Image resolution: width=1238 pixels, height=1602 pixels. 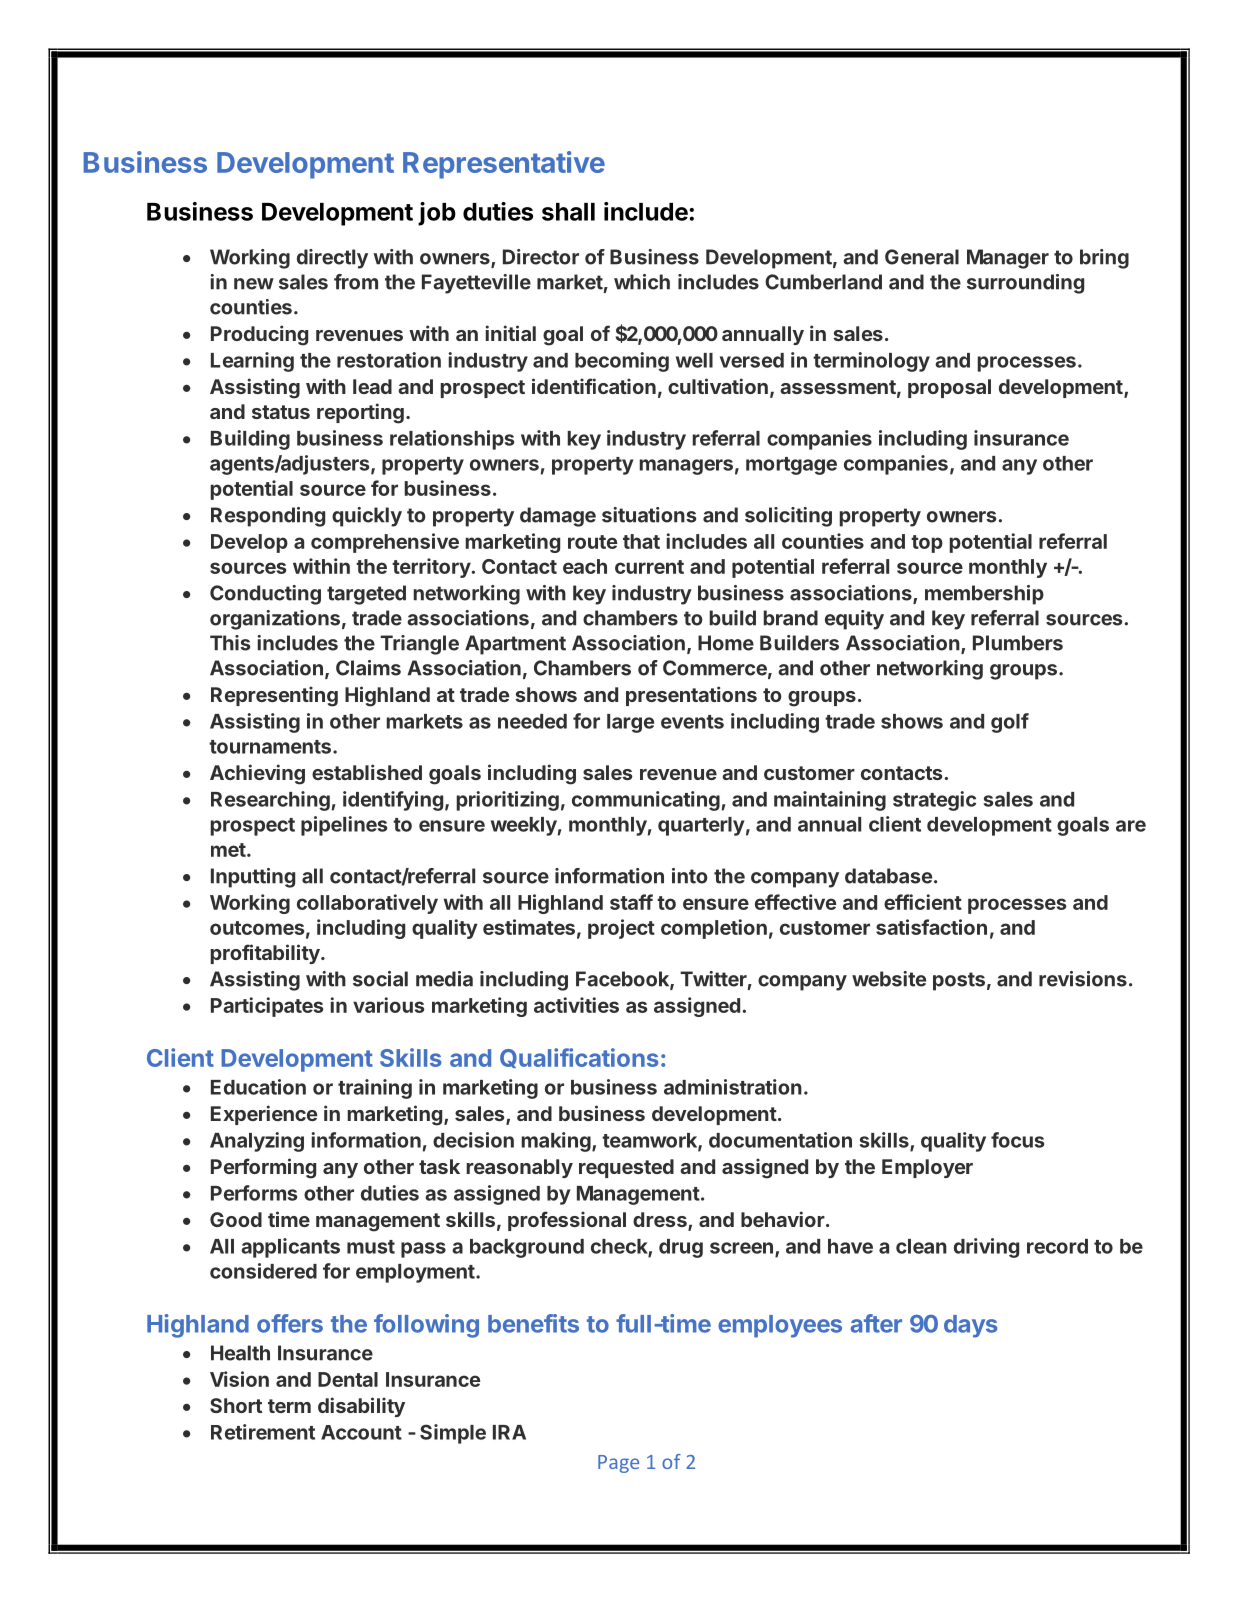 What do you see at coordinates (701, 826) in the screenshot?
I see `quarterly` at bounding box center [701, 826].
